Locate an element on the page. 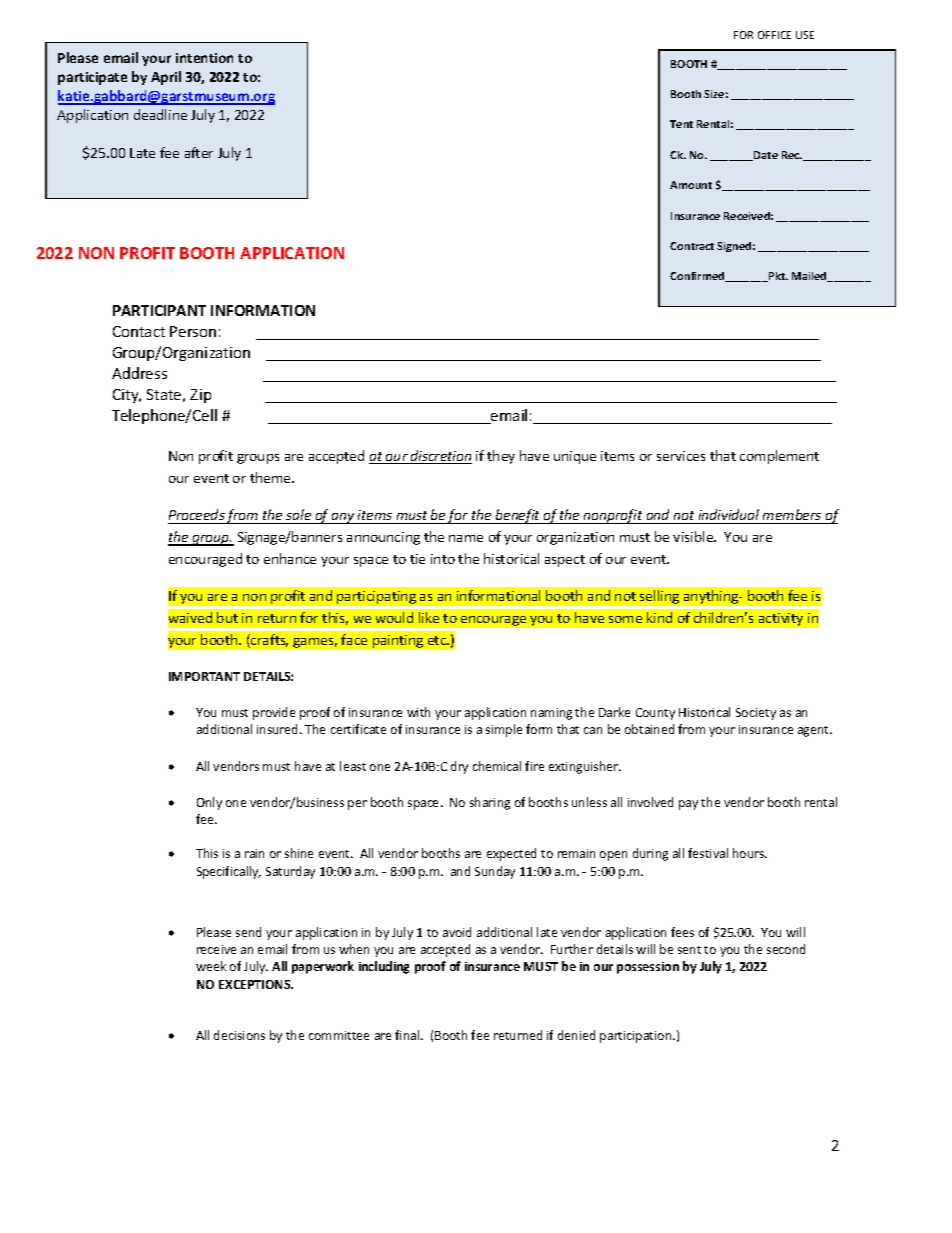 Image resolution: width=952 pixels, height=1233 pixels. after is located at coordinates (199, 152).
